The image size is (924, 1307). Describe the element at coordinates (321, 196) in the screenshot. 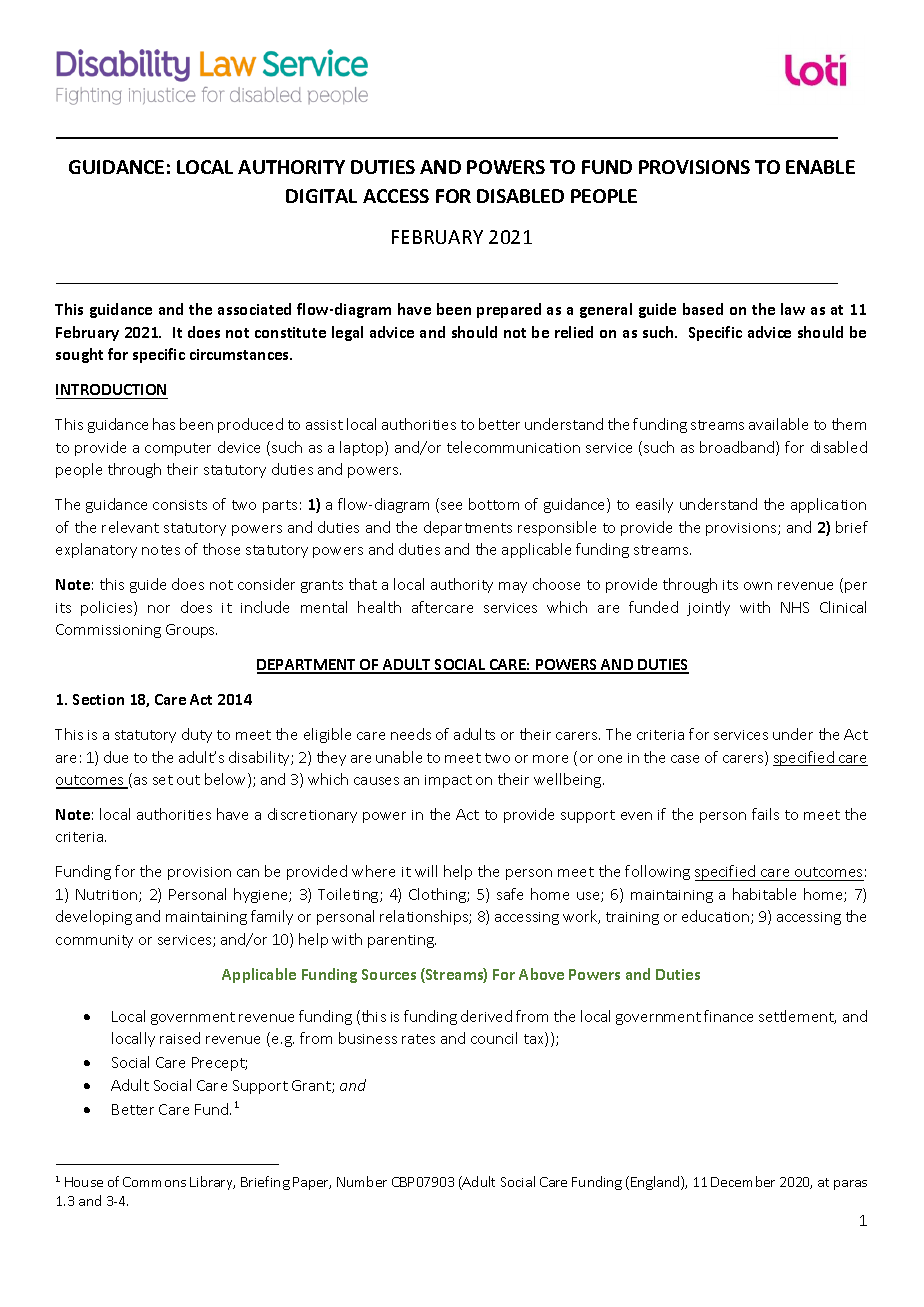

I see `DIGITAL` at that location.
